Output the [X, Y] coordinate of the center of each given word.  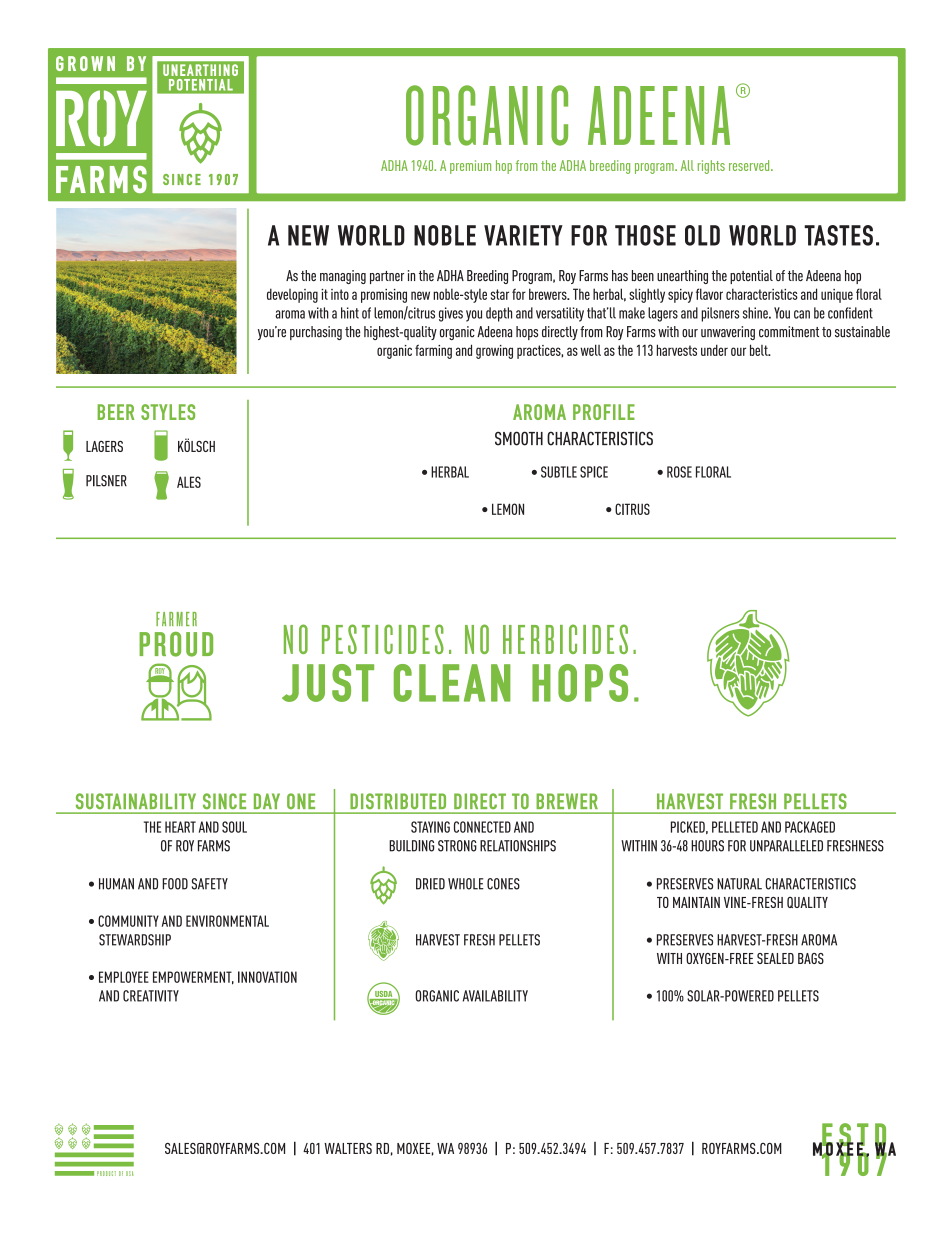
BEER [115, 412]
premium [470, 167]
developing [292, 295]
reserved [750, 165]
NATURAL [739, 884]
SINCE [224, 801]
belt [760, 350]
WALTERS [348, 1148]
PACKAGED [810, 827]
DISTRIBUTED [398, 801]
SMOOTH [519, 438]
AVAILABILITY [495, 996]
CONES [503, 884]
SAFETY [210, 884]
